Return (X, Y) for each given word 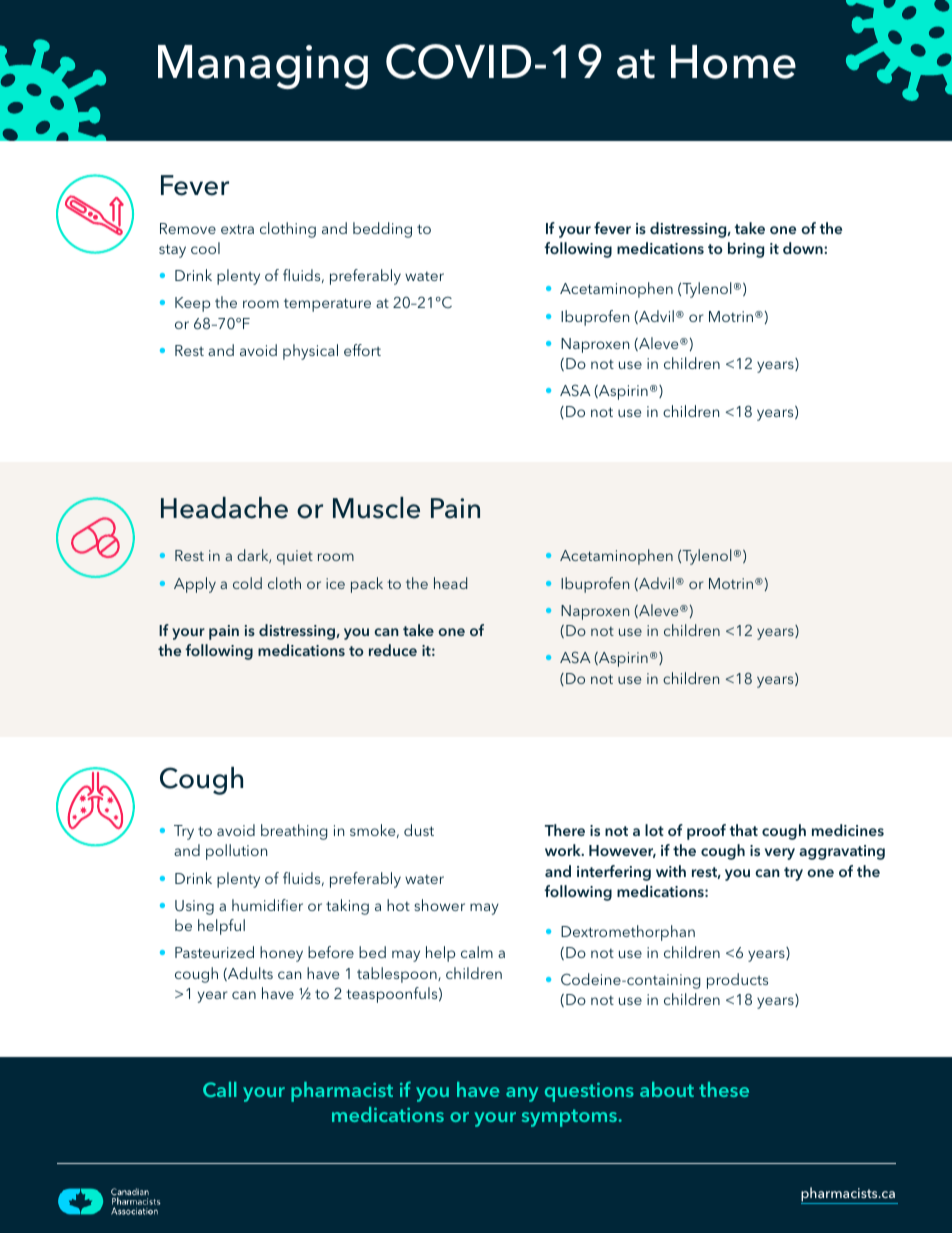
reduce (393, 650)
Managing (263, 67)
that (744, 830)
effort (362, 350)
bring (746, 250)
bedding (382, 230)
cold (247, 583)
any (522, 1094)
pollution (236, 852)
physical (310, 352)
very (780, 854)
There (565, 830)
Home (733, 62)
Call (220, 1089)
